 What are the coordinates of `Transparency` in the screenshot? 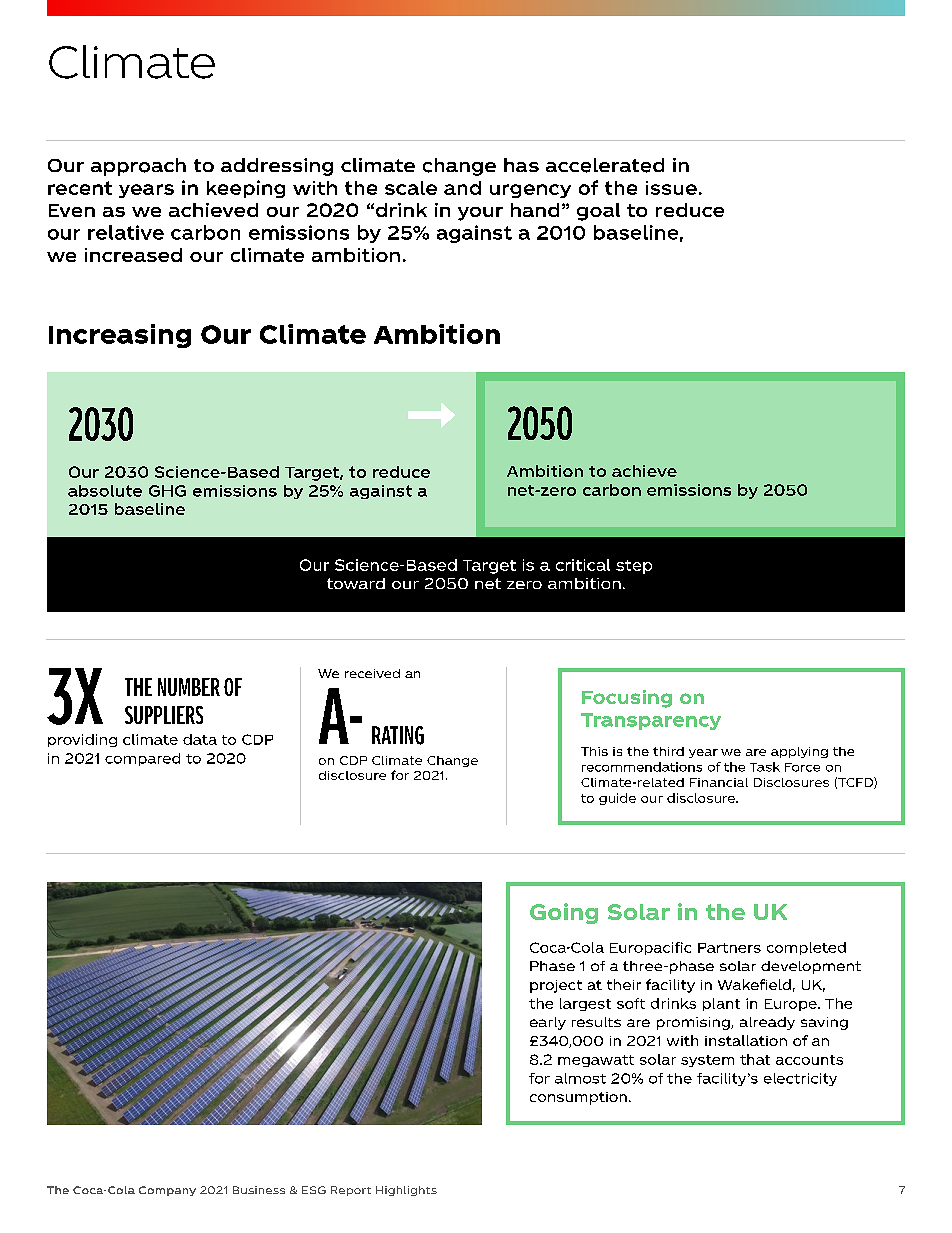 It's located at (651, 721).
